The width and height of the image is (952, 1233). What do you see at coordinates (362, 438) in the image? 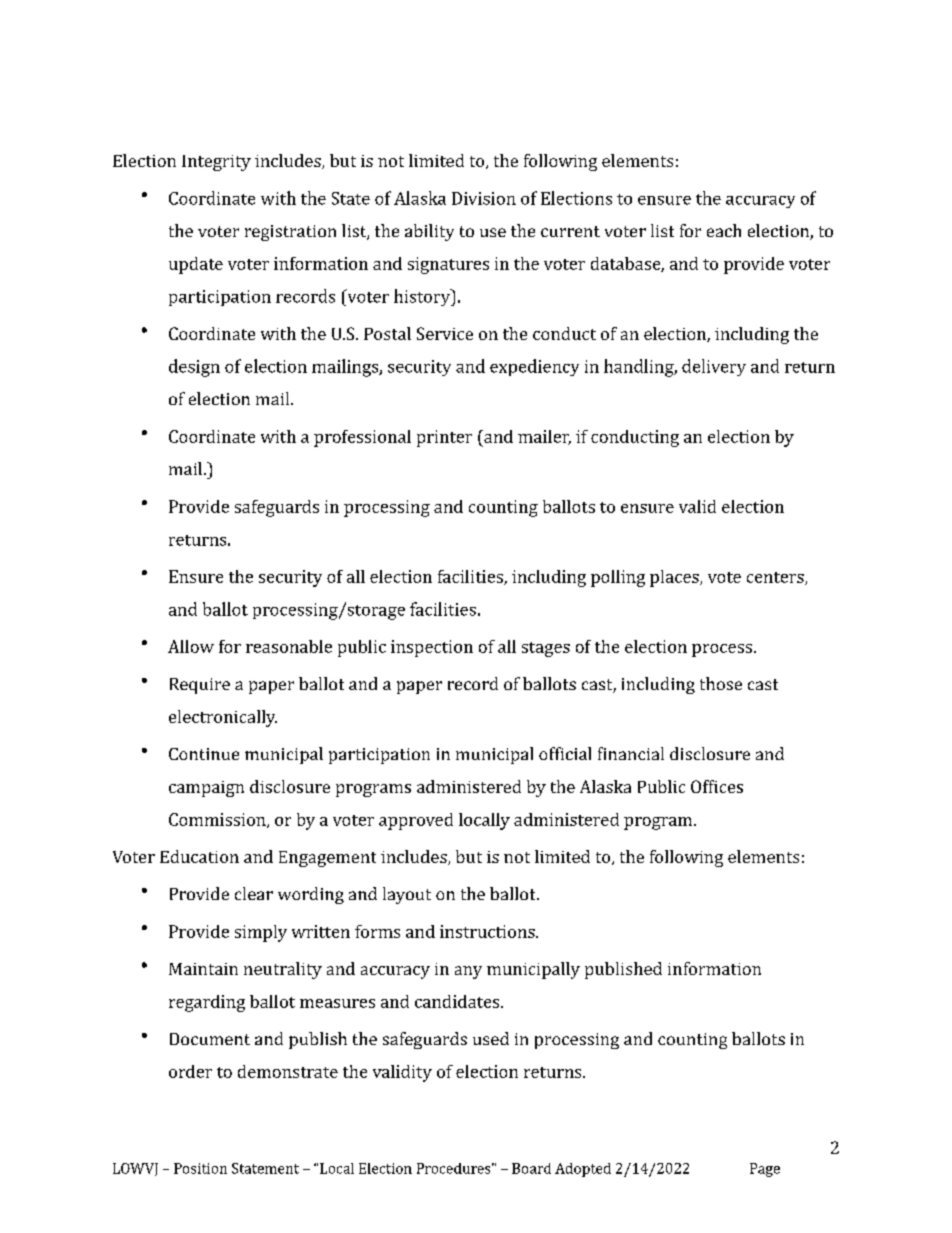
I see `professional` at bounding box center [362, 438].
